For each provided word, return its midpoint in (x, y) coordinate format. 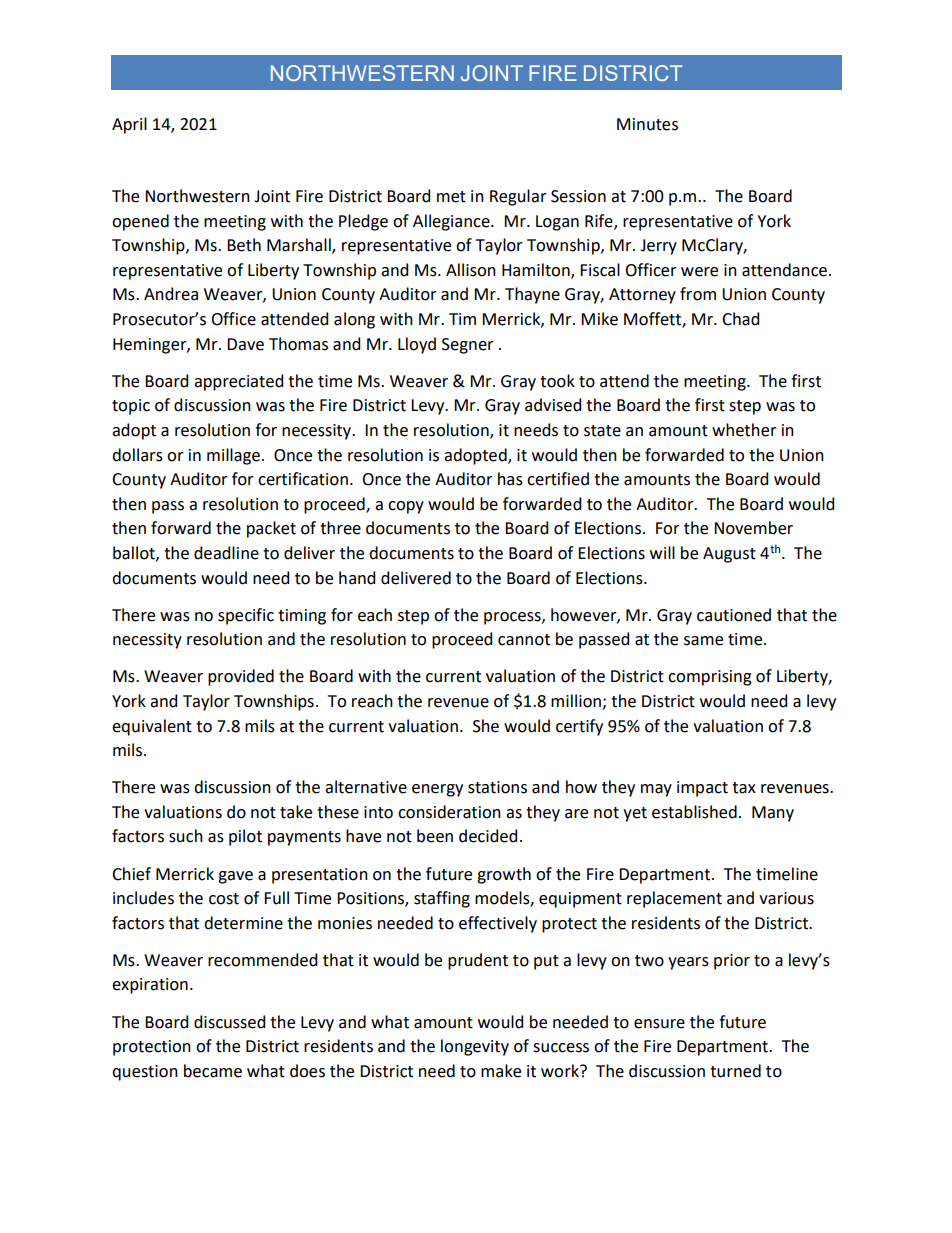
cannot (524, 640)
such (186, 836)
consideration (449, 812)
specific (246, 616)
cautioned (734, 615)
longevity (475, 1047)
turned (735, 1071)
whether (744, 430)
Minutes (647, 124)
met (451, 197)
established (694, 812)
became (213, 1071)
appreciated (238, 382)
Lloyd (417, 345)
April (129, 125)
